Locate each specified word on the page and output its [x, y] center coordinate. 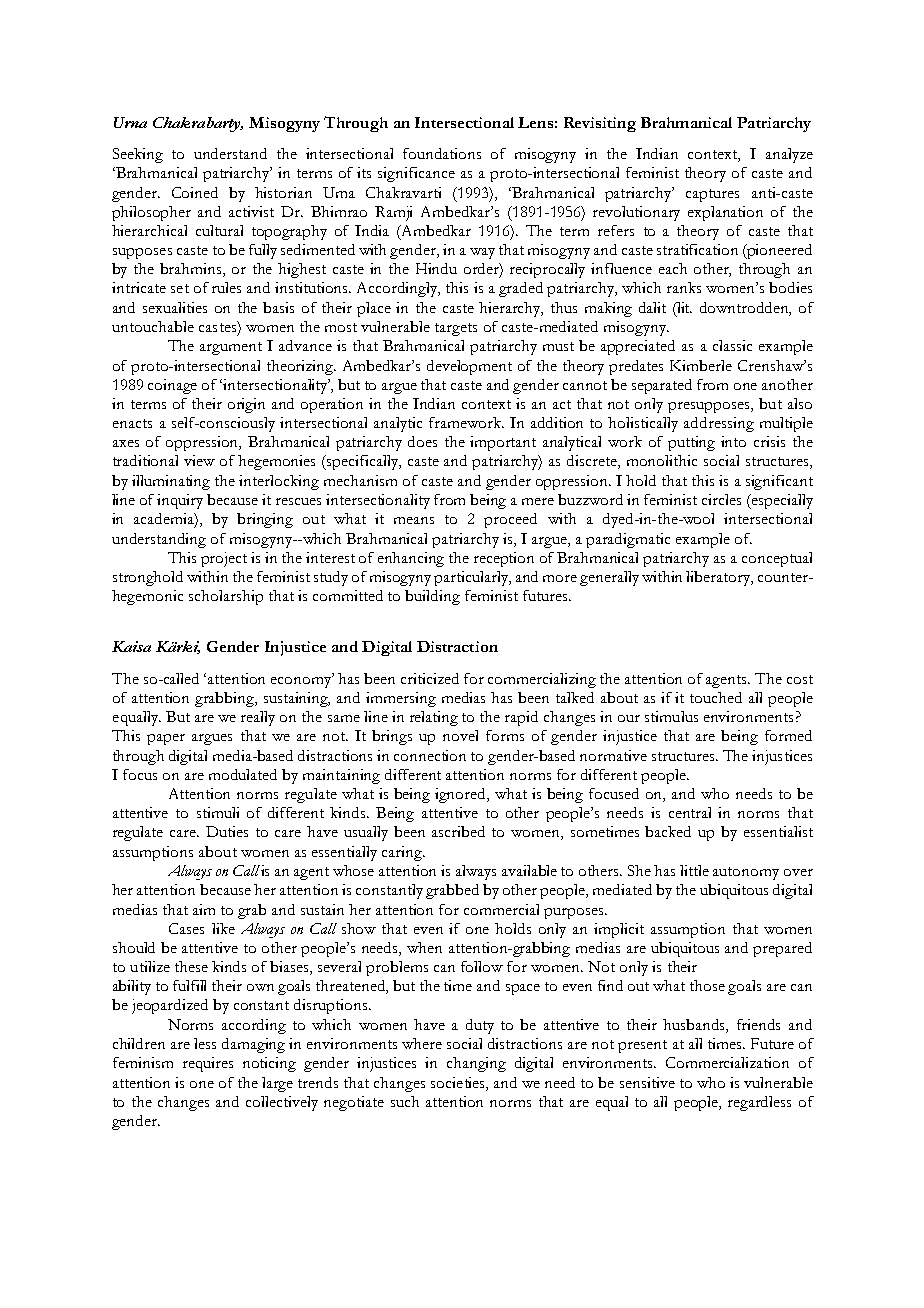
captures [712, 195]
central [690, 812]
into [733, 441]
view [199, 460]
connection [430, 755]
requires [208, 1064]
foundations [442, 153]
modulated [243, 774]
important [503, 443]
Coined [195, 192]
